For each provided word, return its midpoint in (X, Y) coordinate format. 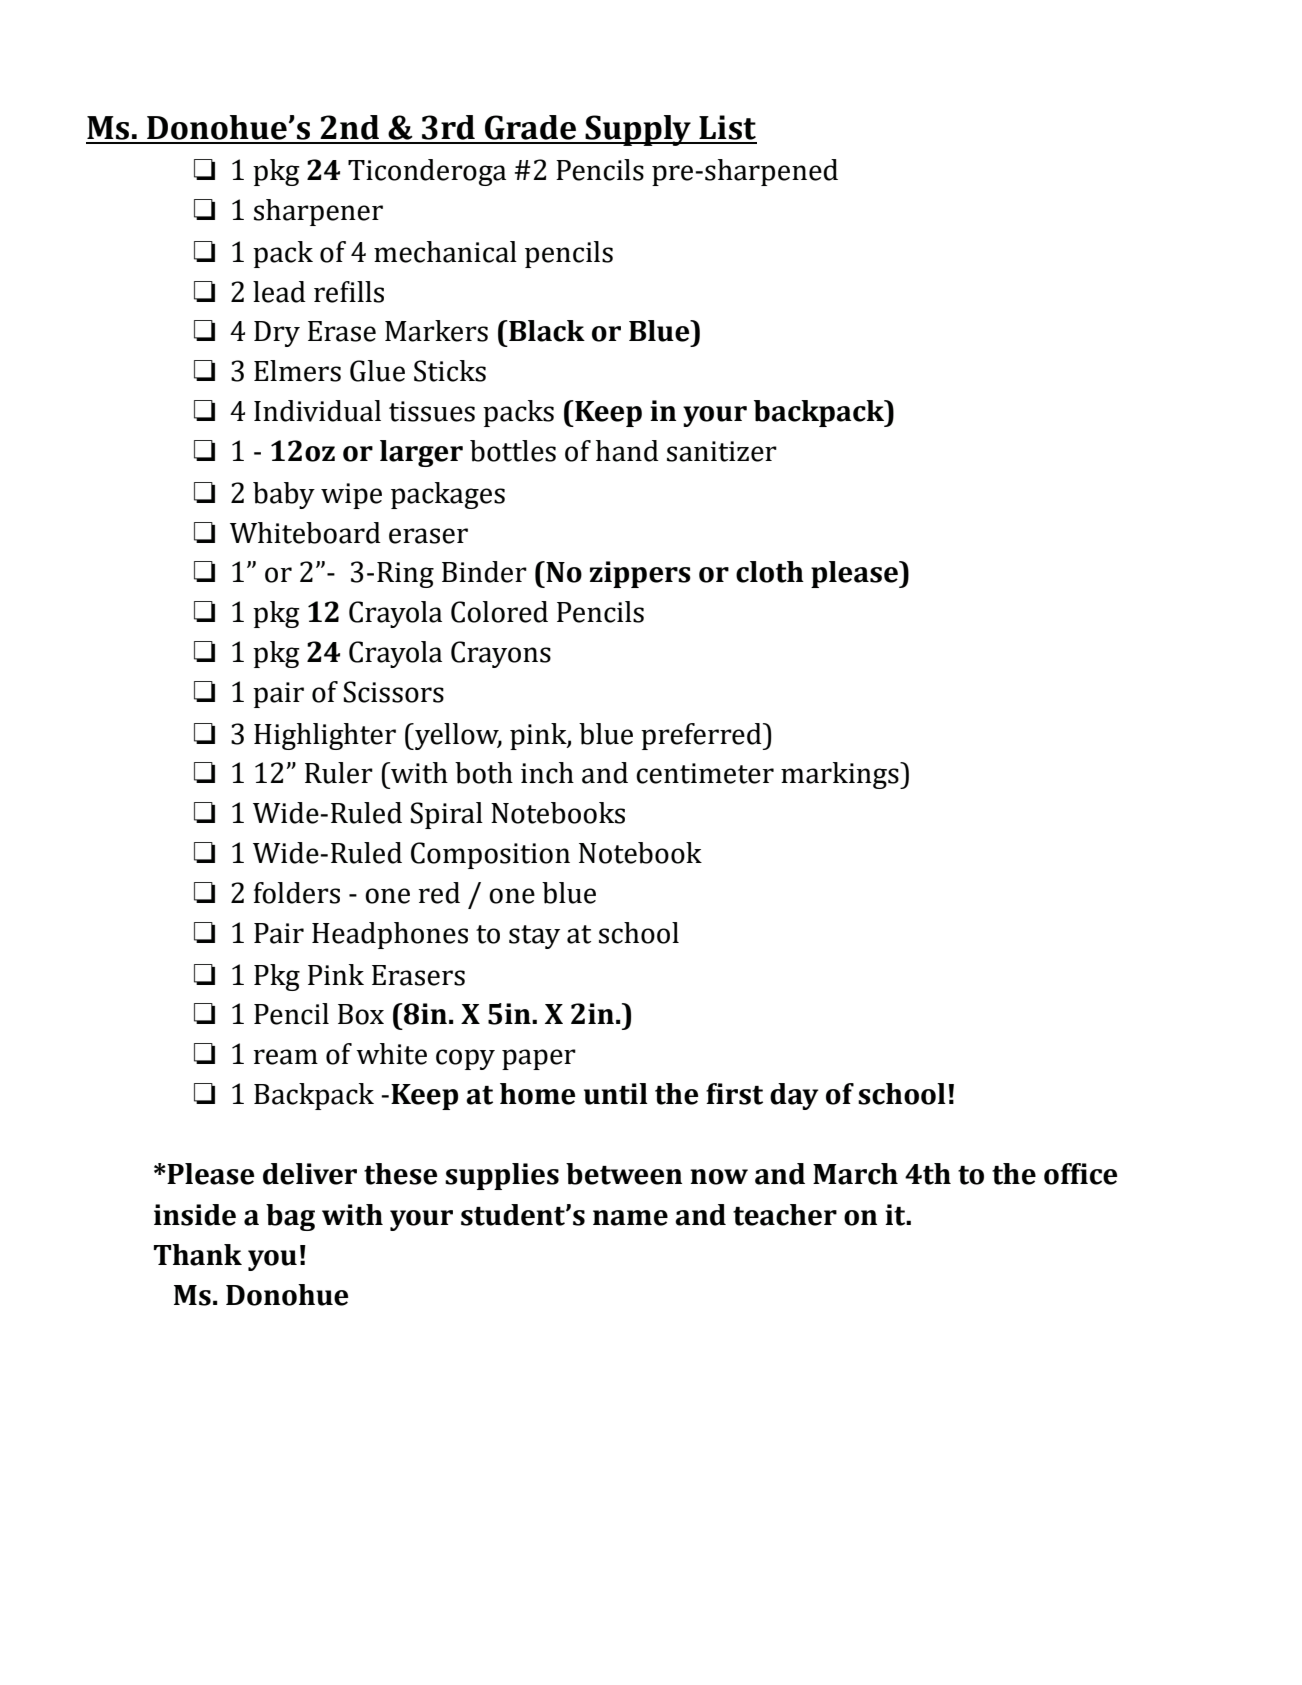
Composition (490, 855)
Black (546, 331)
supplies (502, 1176)
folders (297, 893)
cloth (770, 572)
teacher (785, 1215)
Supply (638, 130)
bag (290, 1217)
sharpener (318, 212)
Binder (484, 572)
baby (284, 495)
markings (841, 775)
